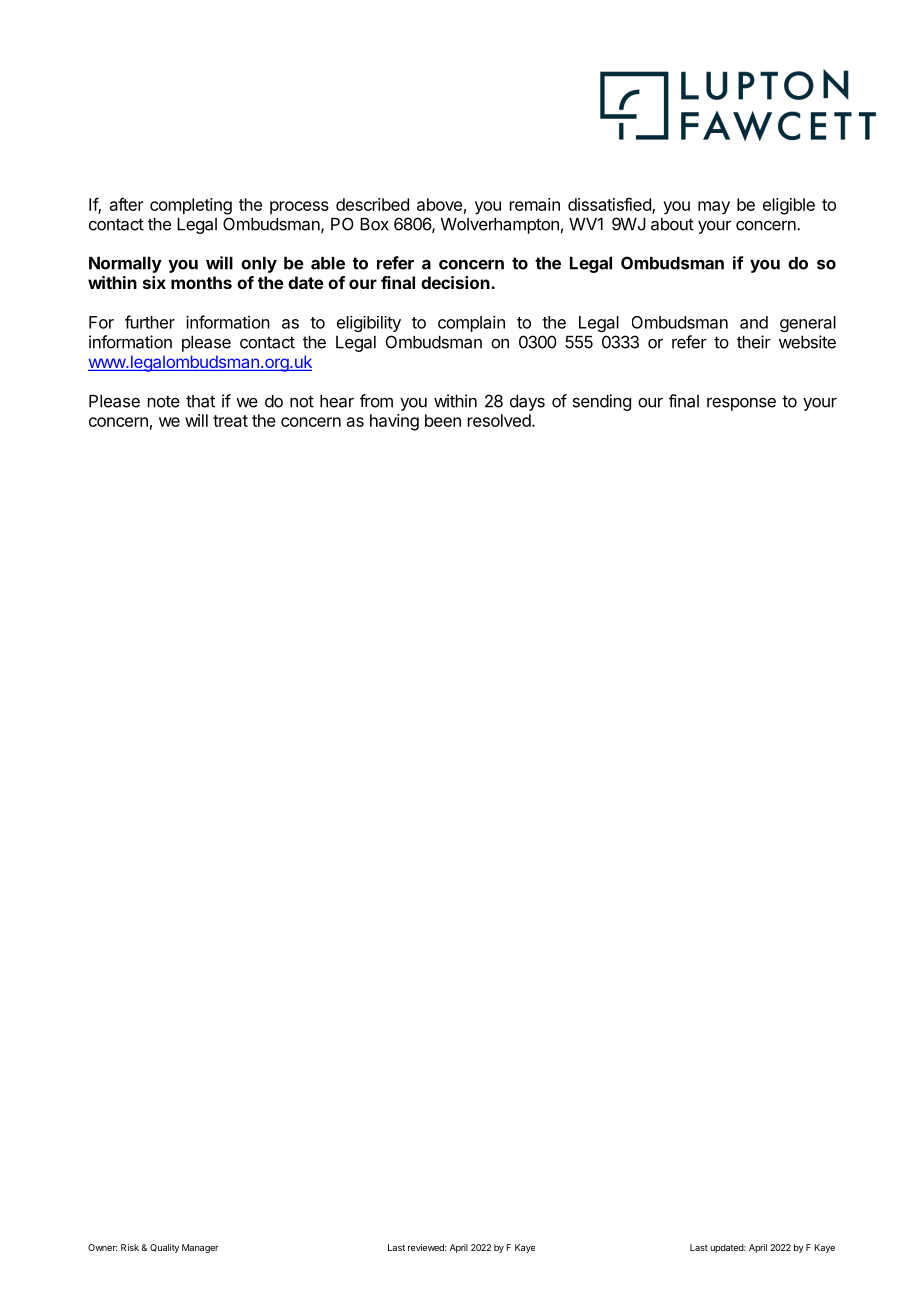 The height and width of the screenshot is (1308, 924). What do you see at coordinates (164, 1248) in the screenshot?
I see `Quality` at bounding box center [164, 1248].
